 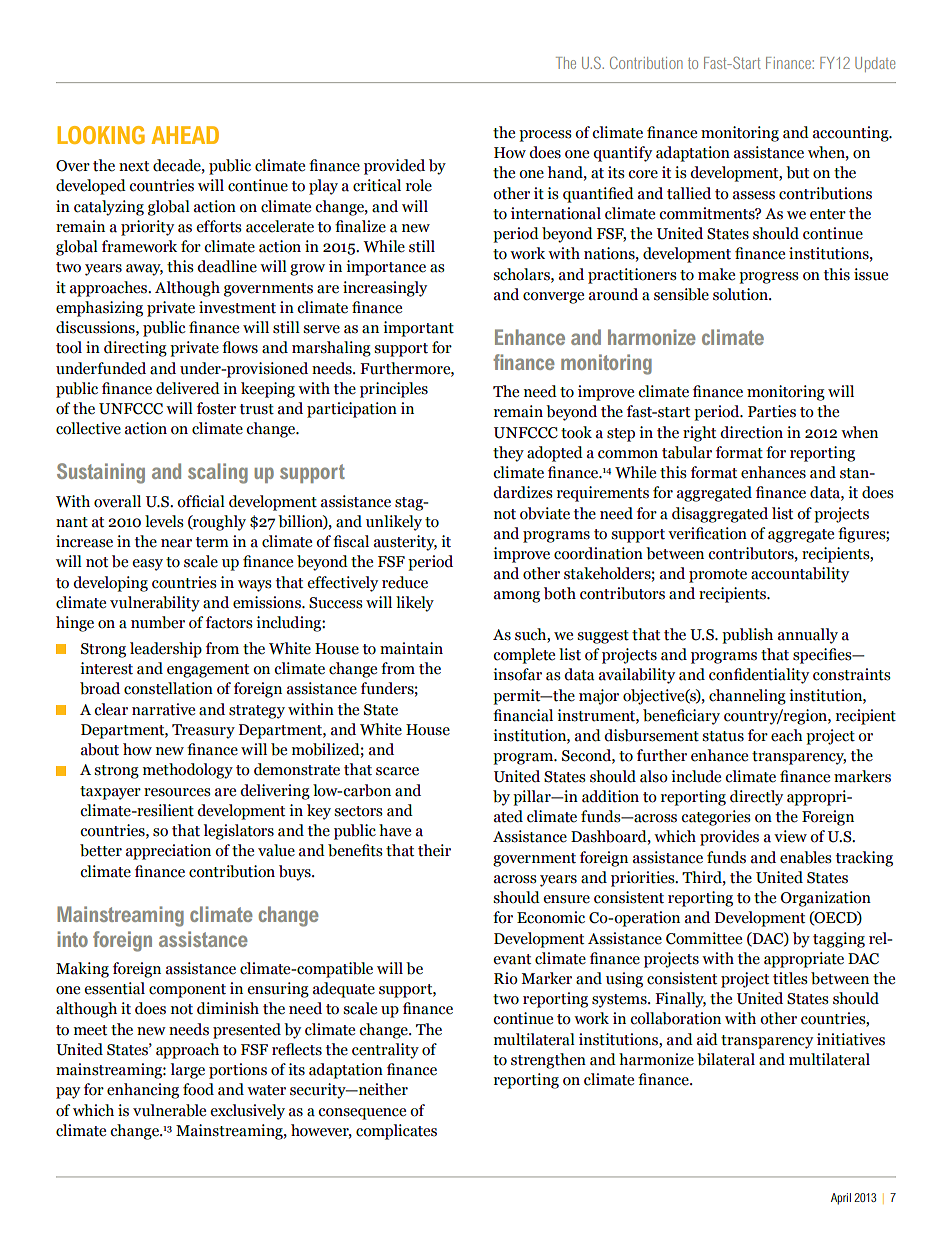 I want to click on annually, so click(x=808, y=636).
